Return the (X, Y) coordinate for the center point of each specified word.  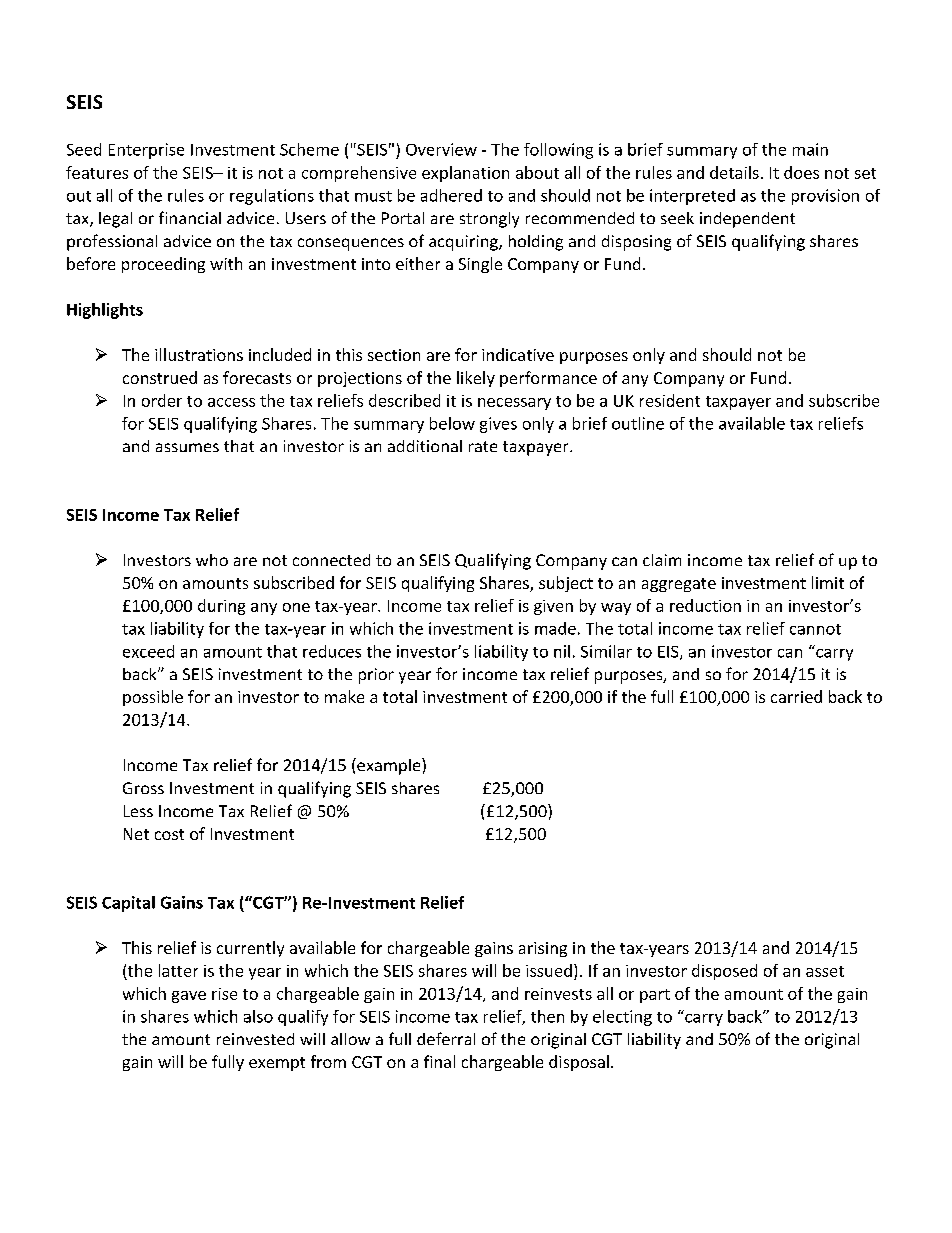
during (221, 607)
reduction (705, 605)
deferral (446, 1038)
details (734, 172)
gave (189, 997)
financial (190, 217)
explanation (465, 174)
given (553, 607)
